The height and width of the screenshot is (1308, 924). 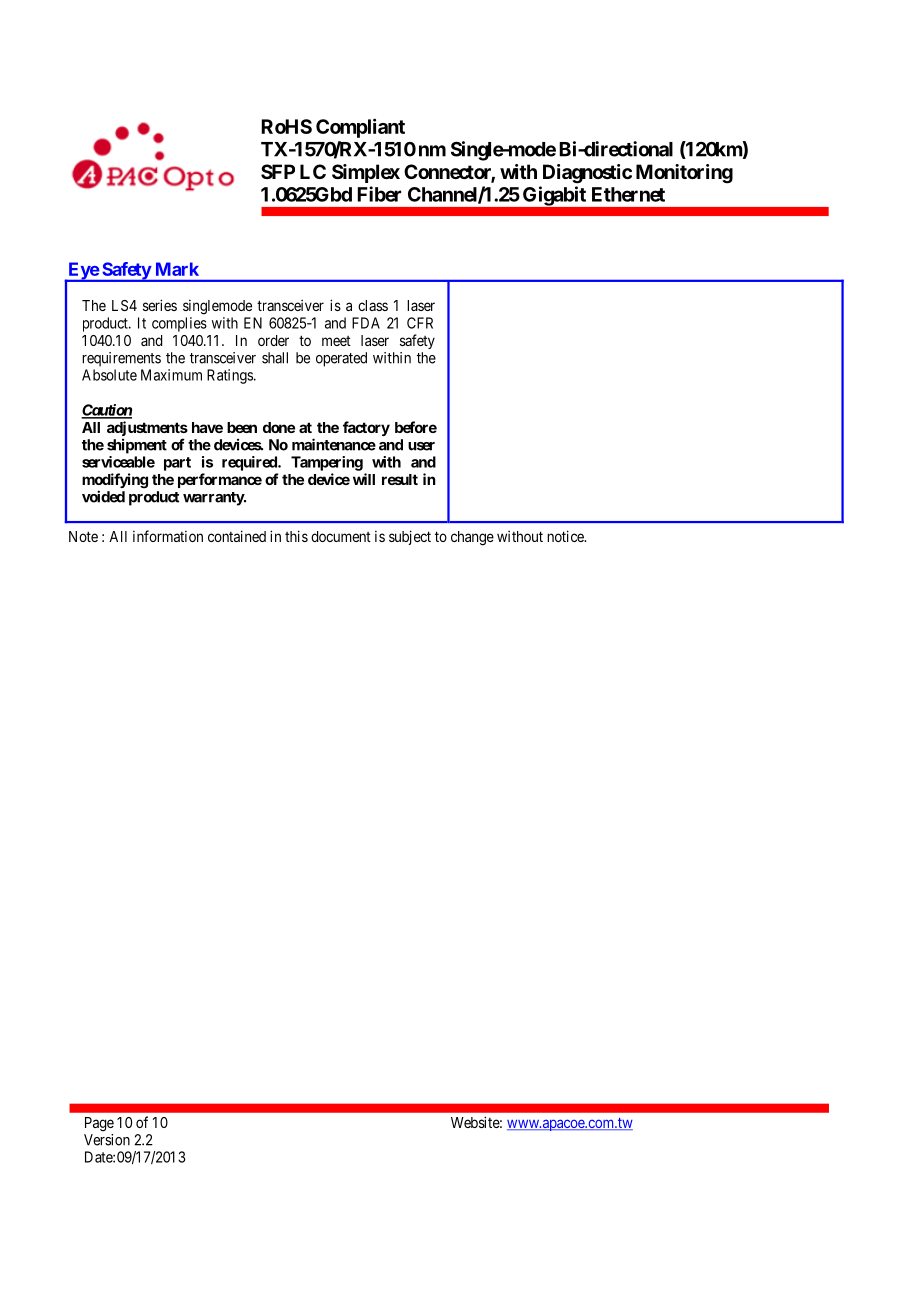 What do you see at coordinates (177, 269) in the screenshot?
I see `Mark` at bounding box center [177, 269].
